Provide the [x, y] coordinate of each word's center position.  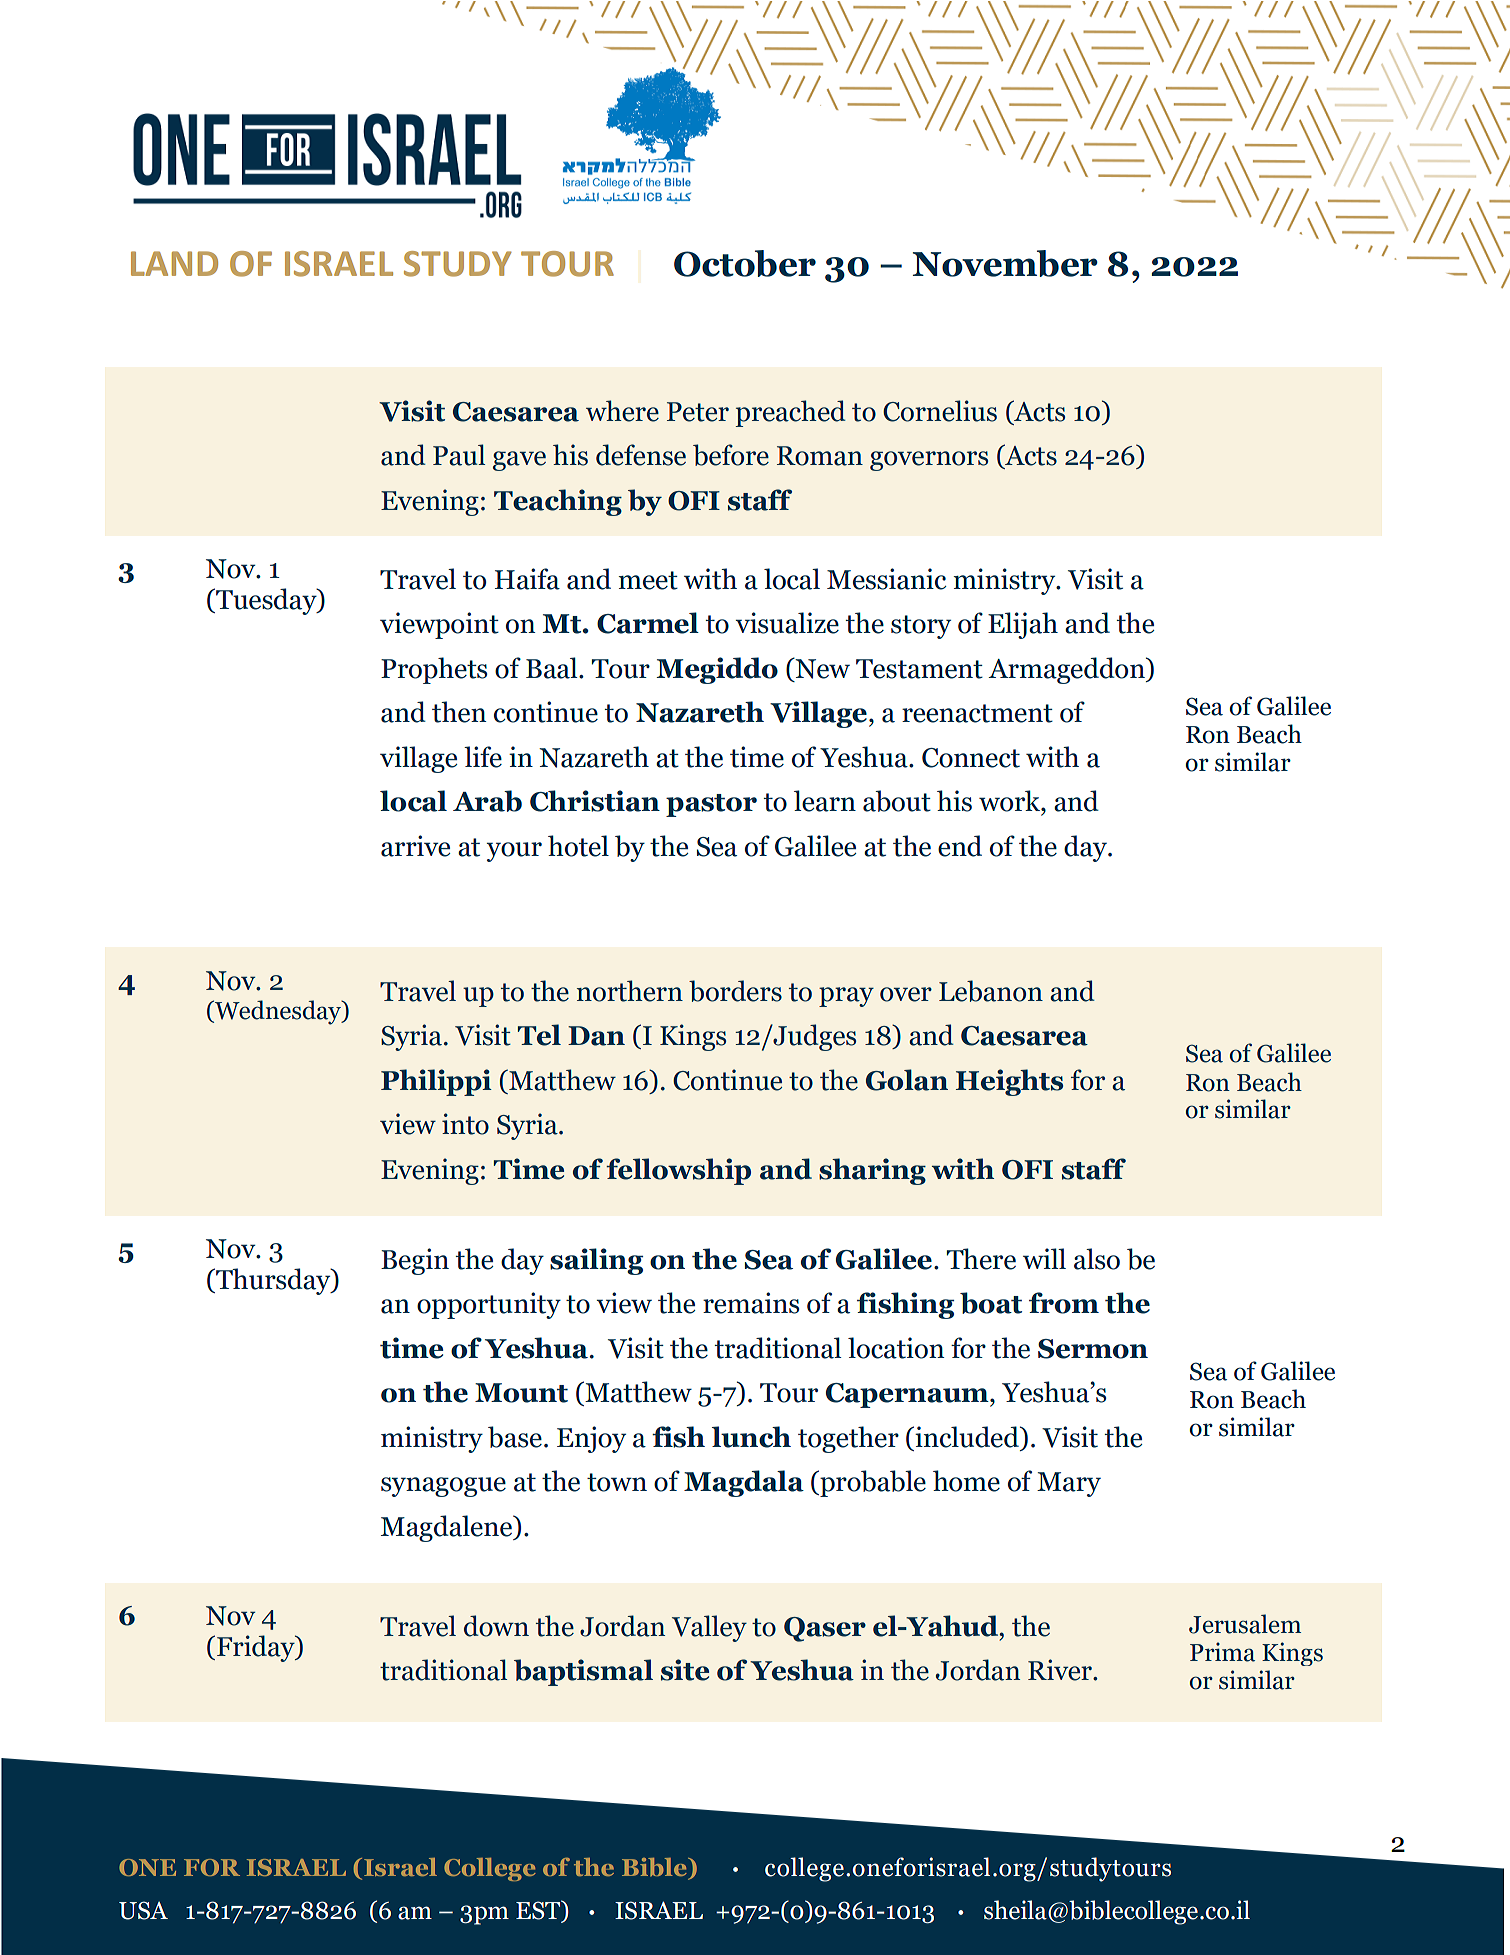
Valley [709, 1628]
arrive [415, 846]
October [745, 263]
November [1005, 263]
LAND [174, 263]
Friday [257, 1648]
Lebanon [991, 991]
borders [735, 991]
